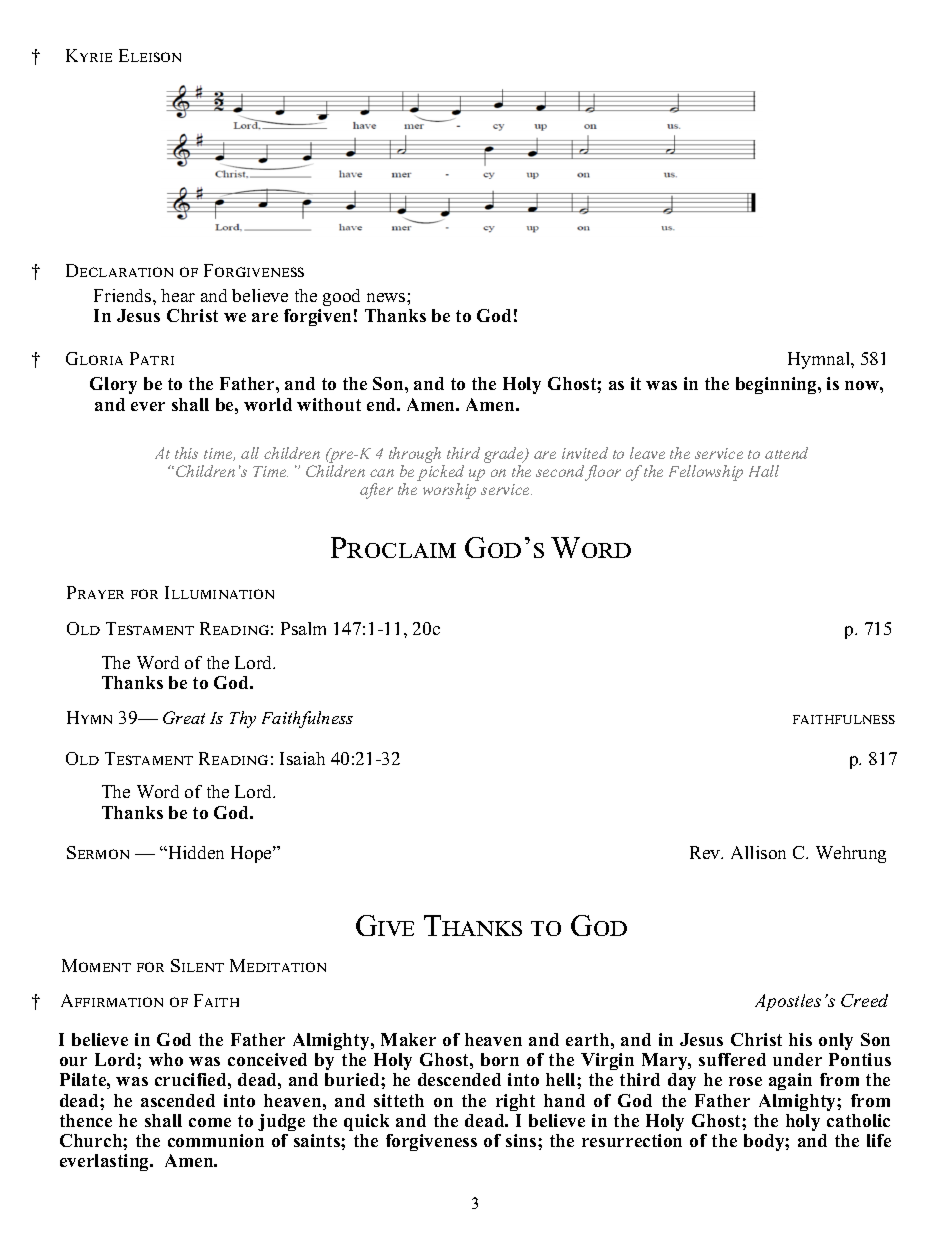 This screenshot has height=1233, width=952. I want to click on Great, so click(184, 717).
